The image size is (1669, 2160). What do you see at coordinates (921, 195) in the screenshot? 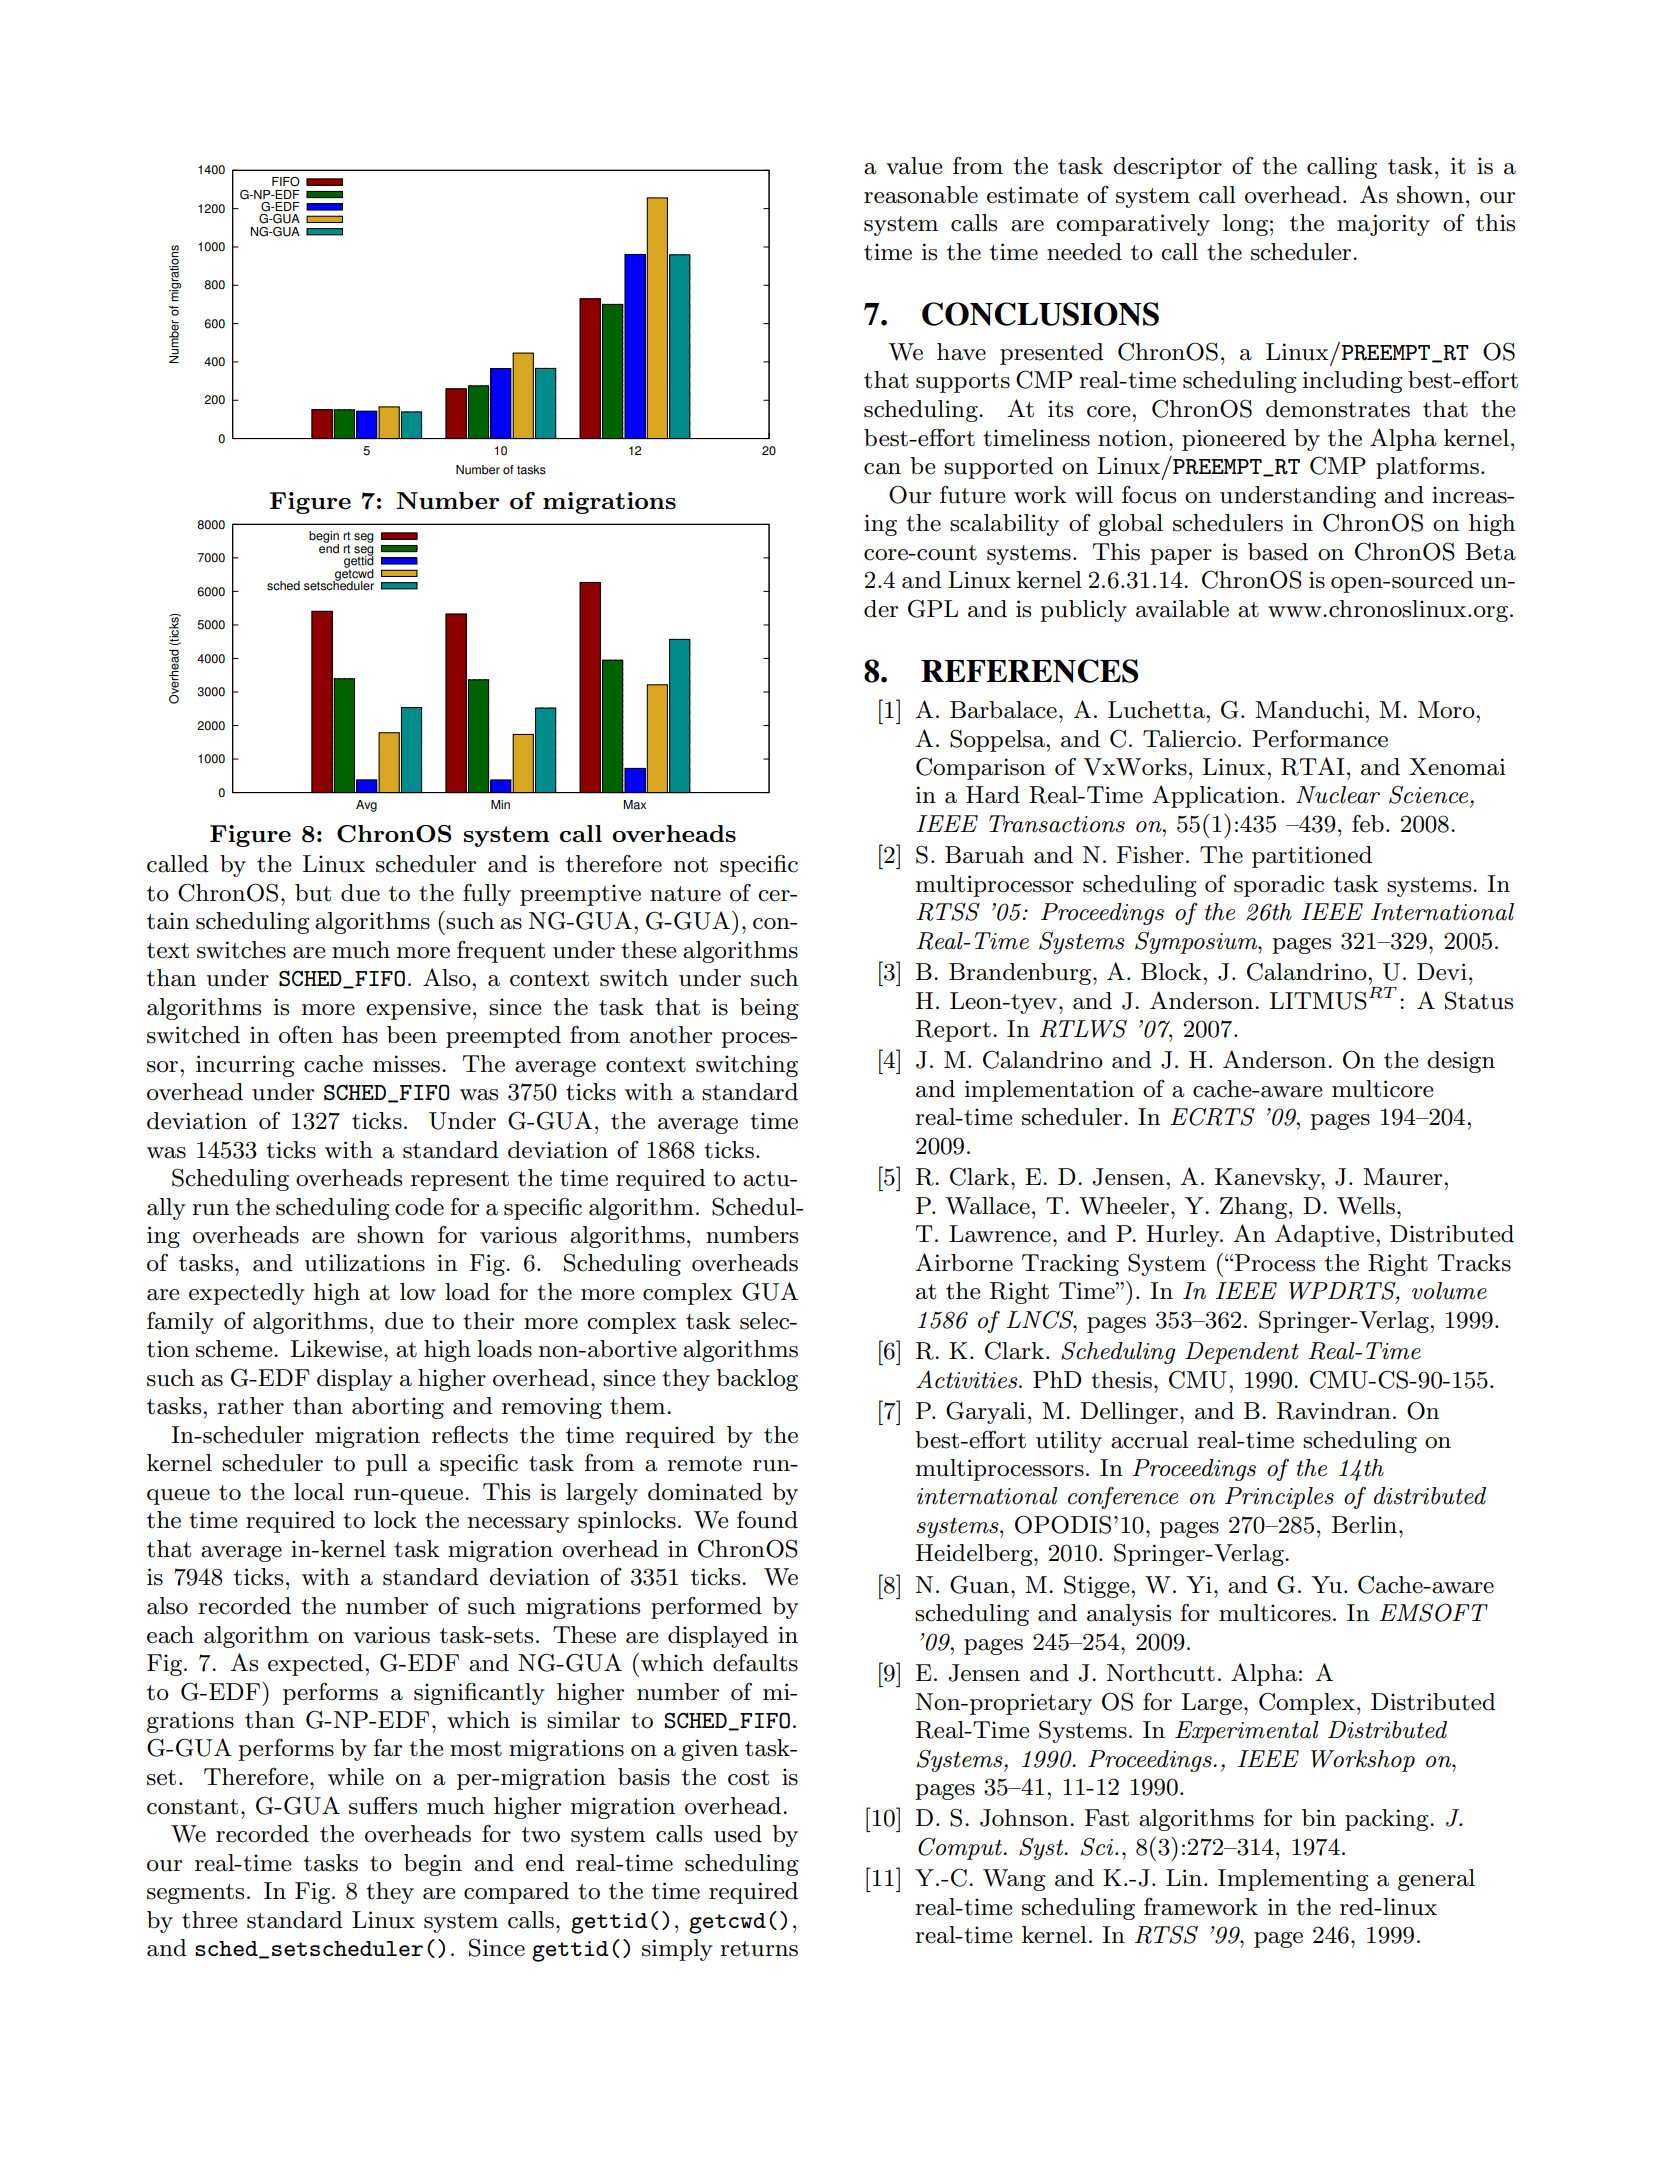
I see `reasonable` at bounding box center [921, 195].
